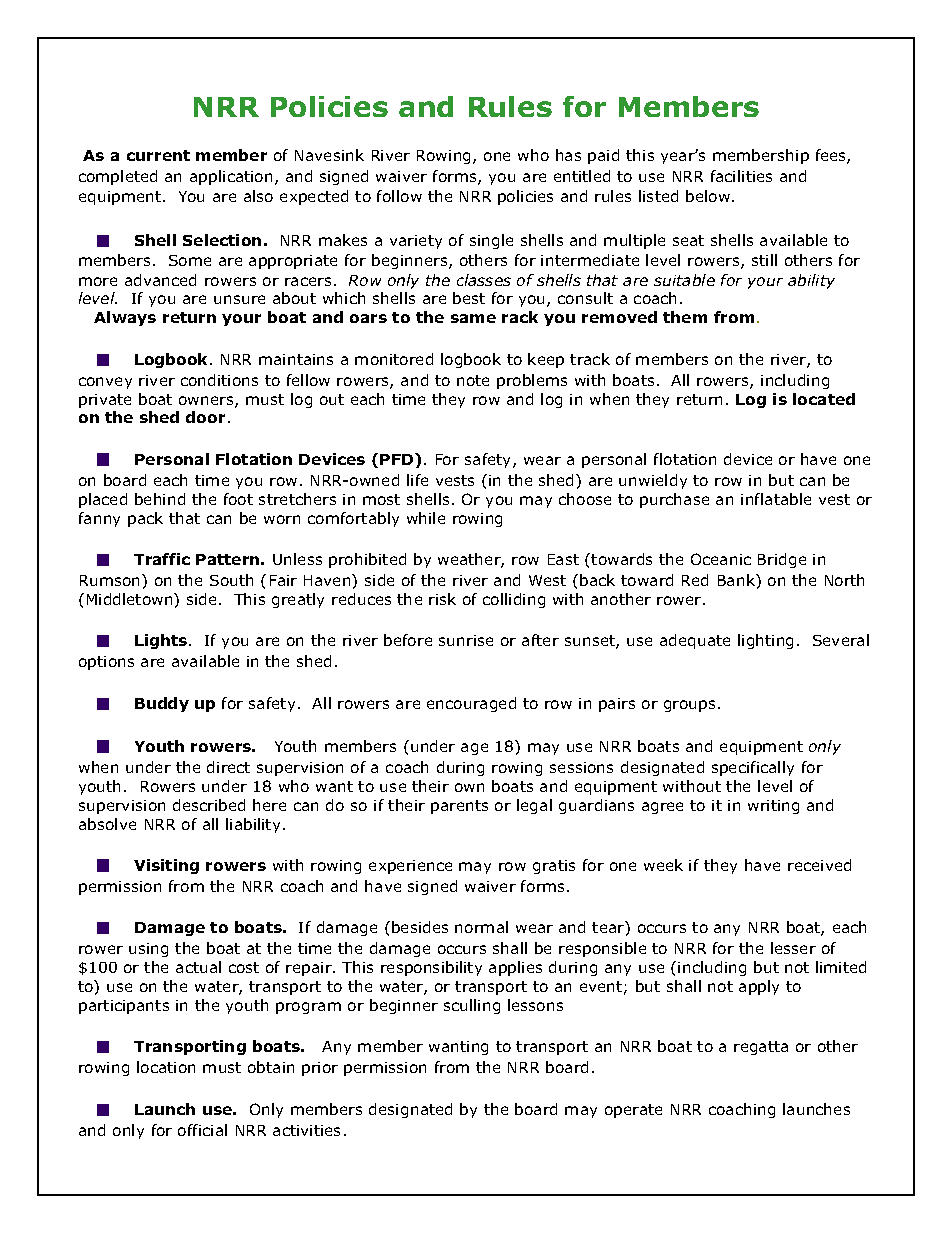 The image size is (952, 1233). I want to click on follow, so click(399, 196).
